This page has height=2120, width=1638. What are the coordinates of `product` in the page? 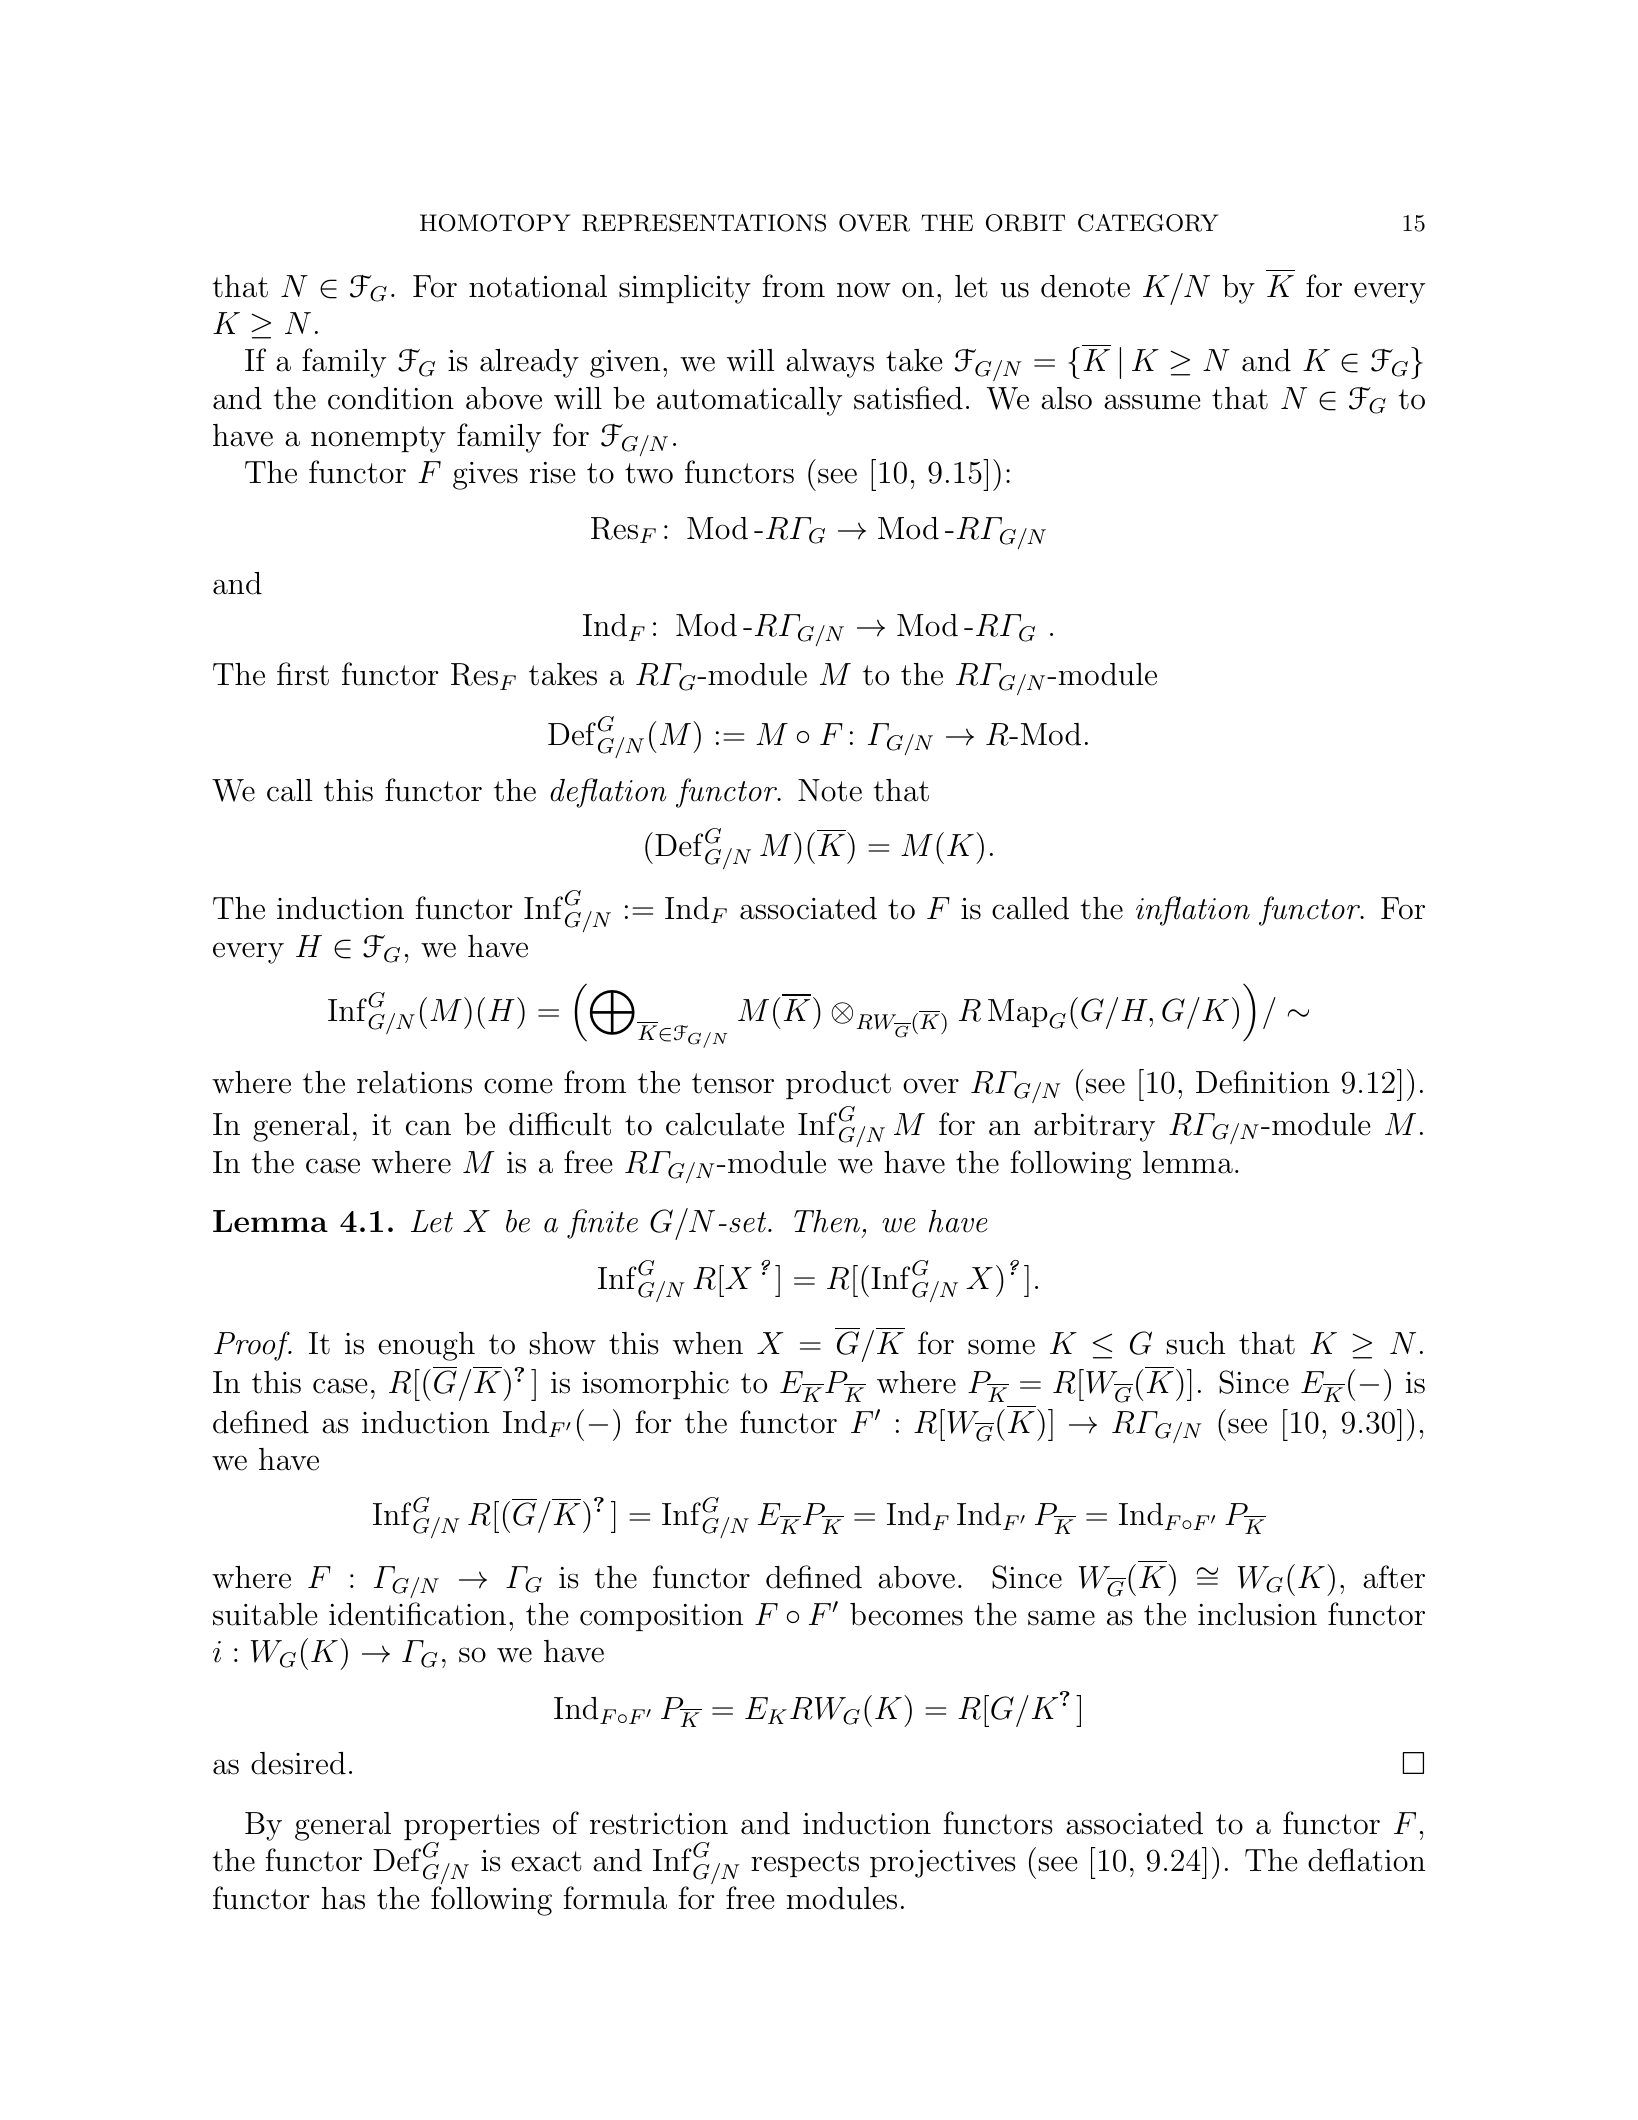 It's located at (838, 1085).
